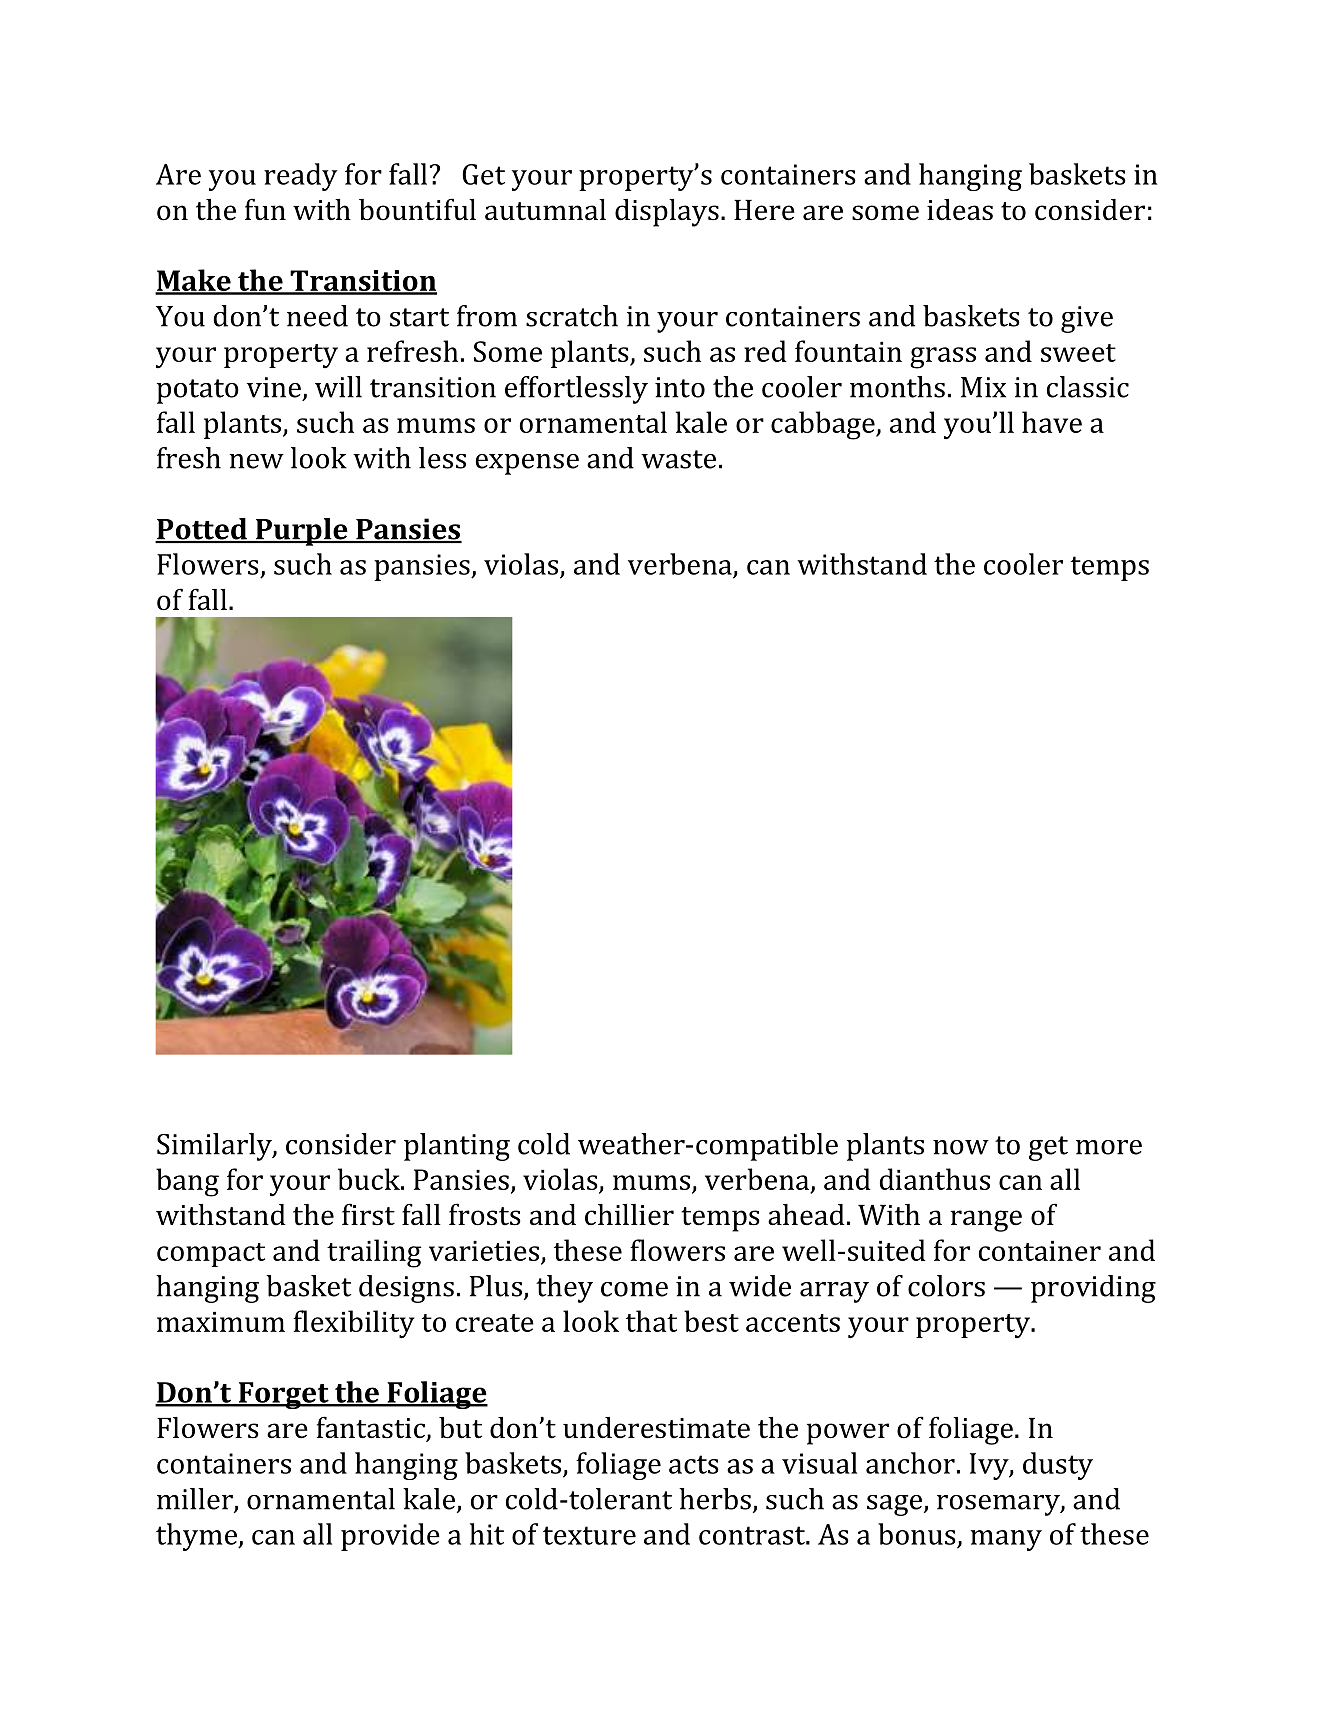 This screenshot has height=1712, width=1323. Describe the element at coordinates (265, 209) in the screenshot. I see `fun` at that location.
